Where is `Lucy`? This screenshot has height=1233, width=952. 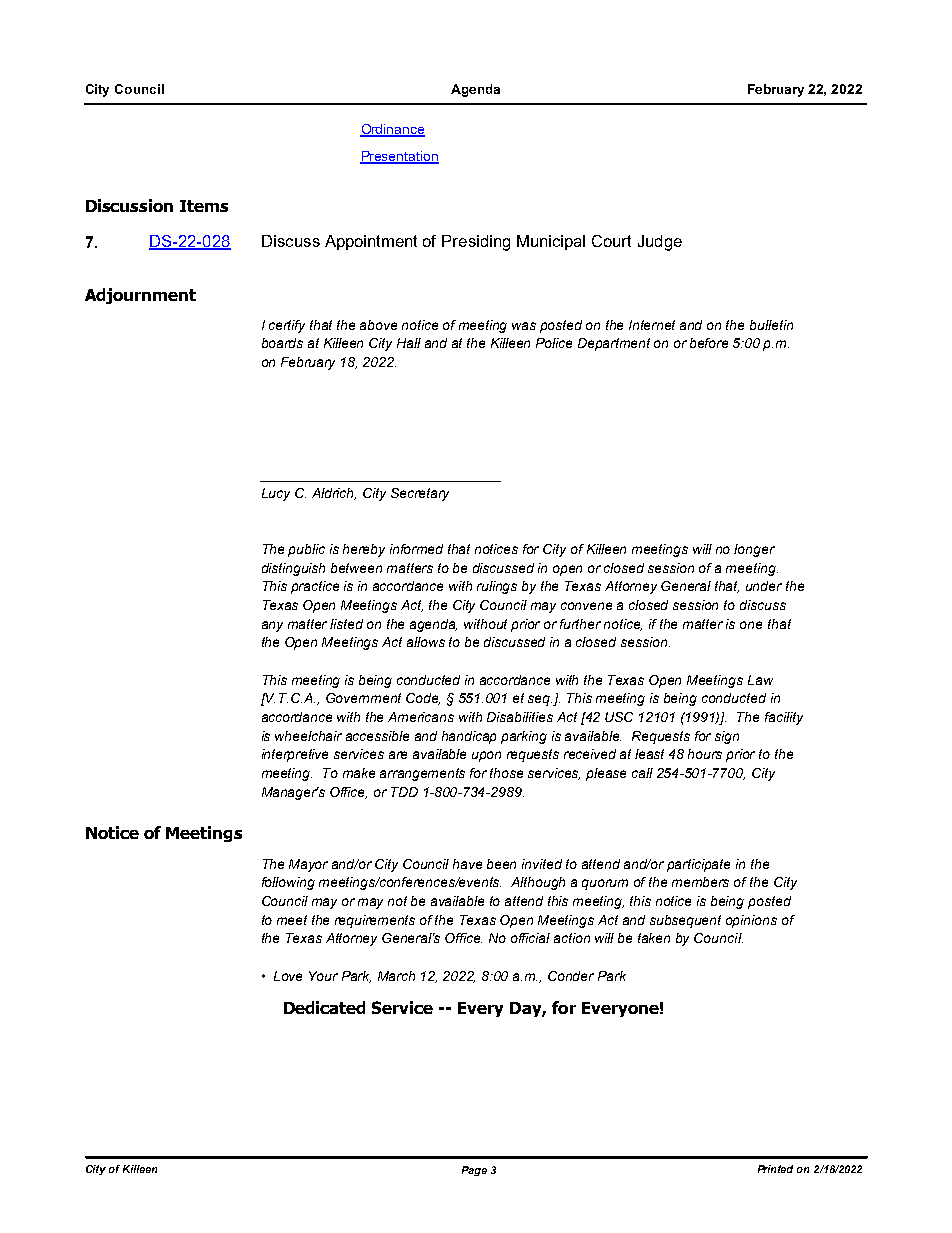 Lucy is located at coordinates (276, 494).
